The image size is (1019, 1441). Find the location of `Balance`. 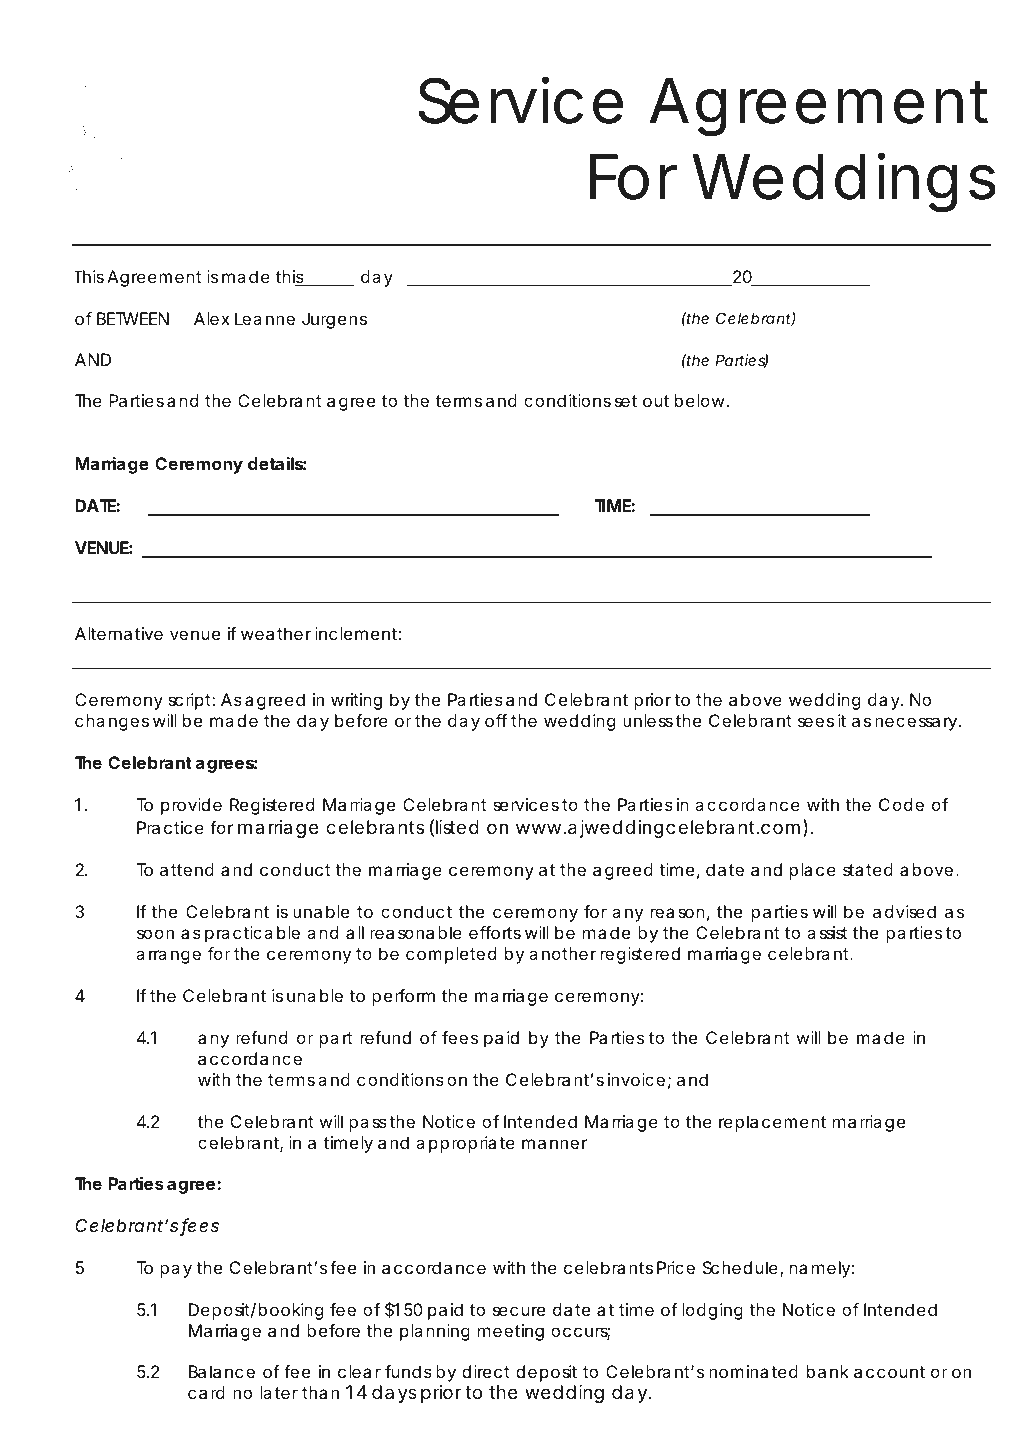

Balance is located at coordinates (222, 1371).
